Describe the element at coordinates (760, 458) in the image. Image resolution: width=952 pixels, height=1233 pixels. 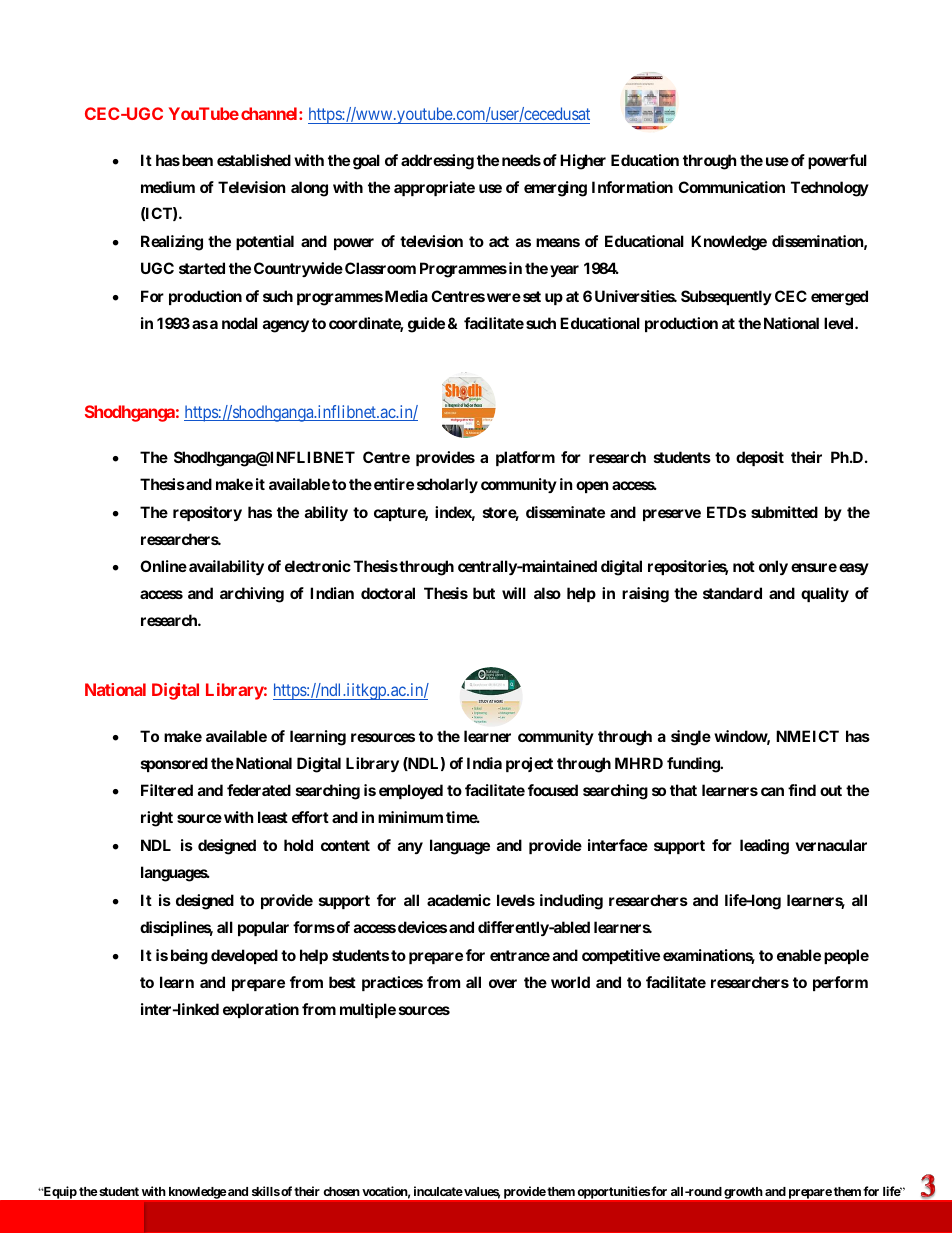
I see `deposit` at that location.
